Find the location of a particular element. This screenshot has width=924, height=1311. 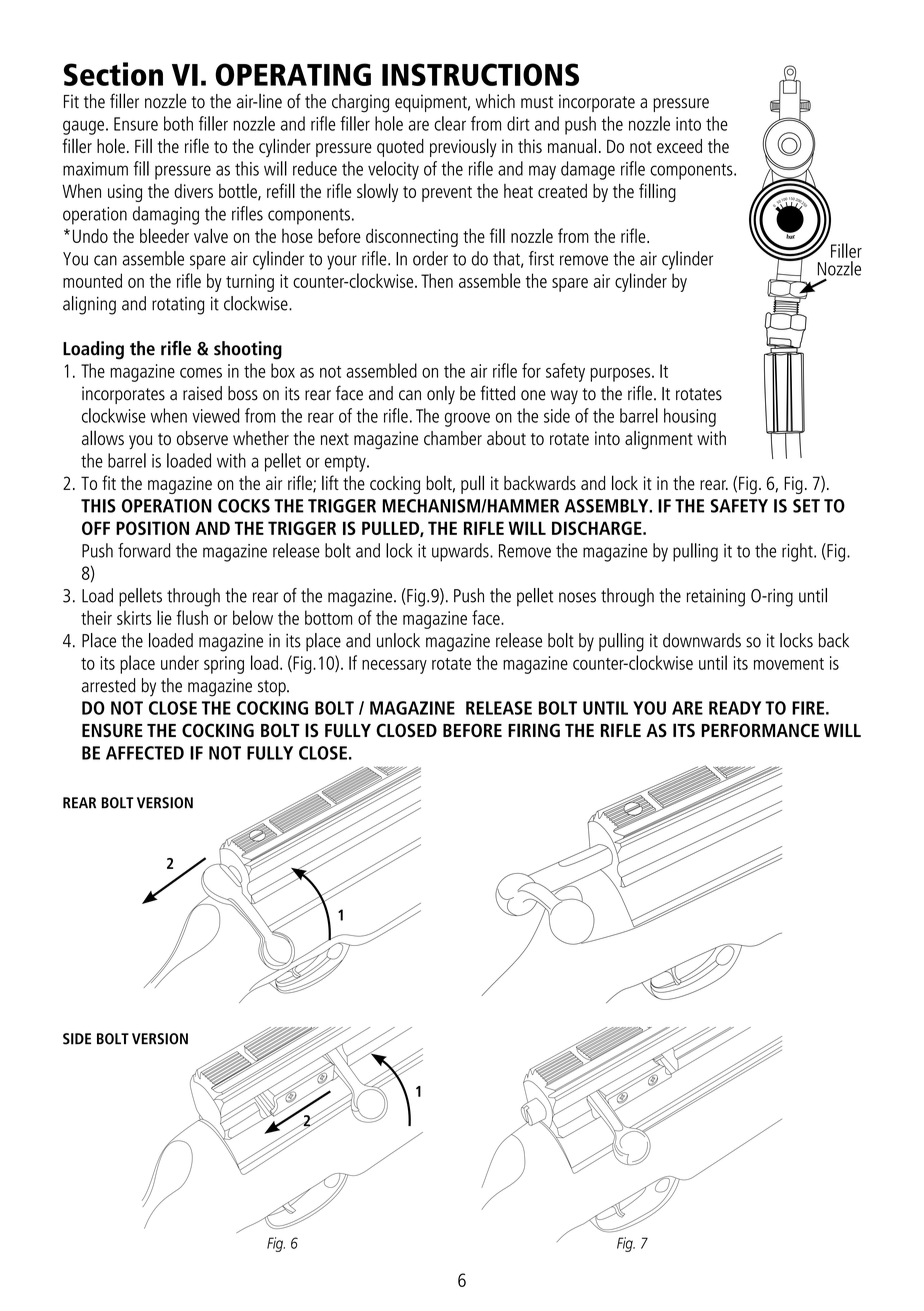

groove is located at coordinates (467, 419).
